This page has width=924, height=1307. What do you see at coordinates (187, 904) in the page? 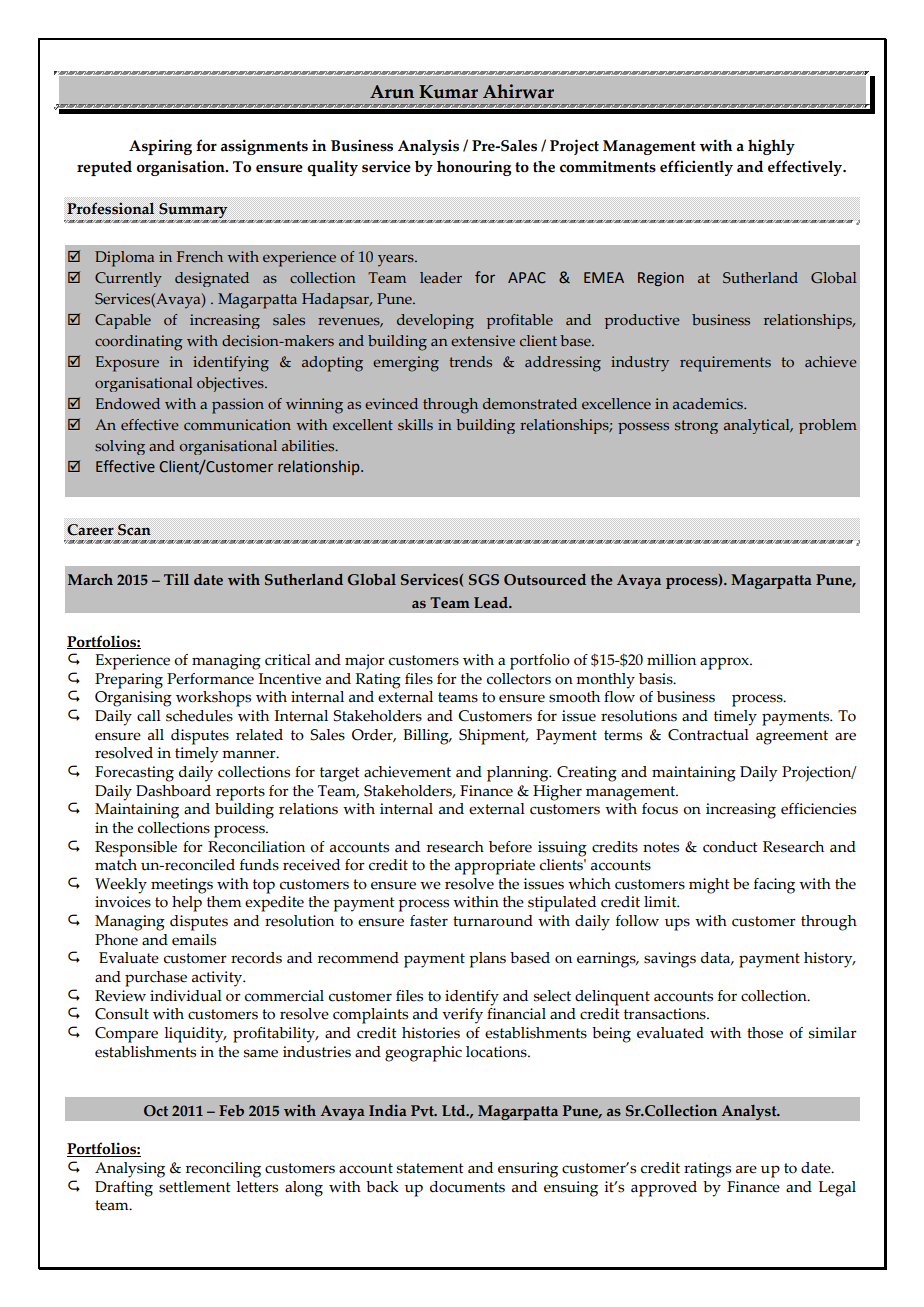
I see `help` at bounding box center [187, 904].
